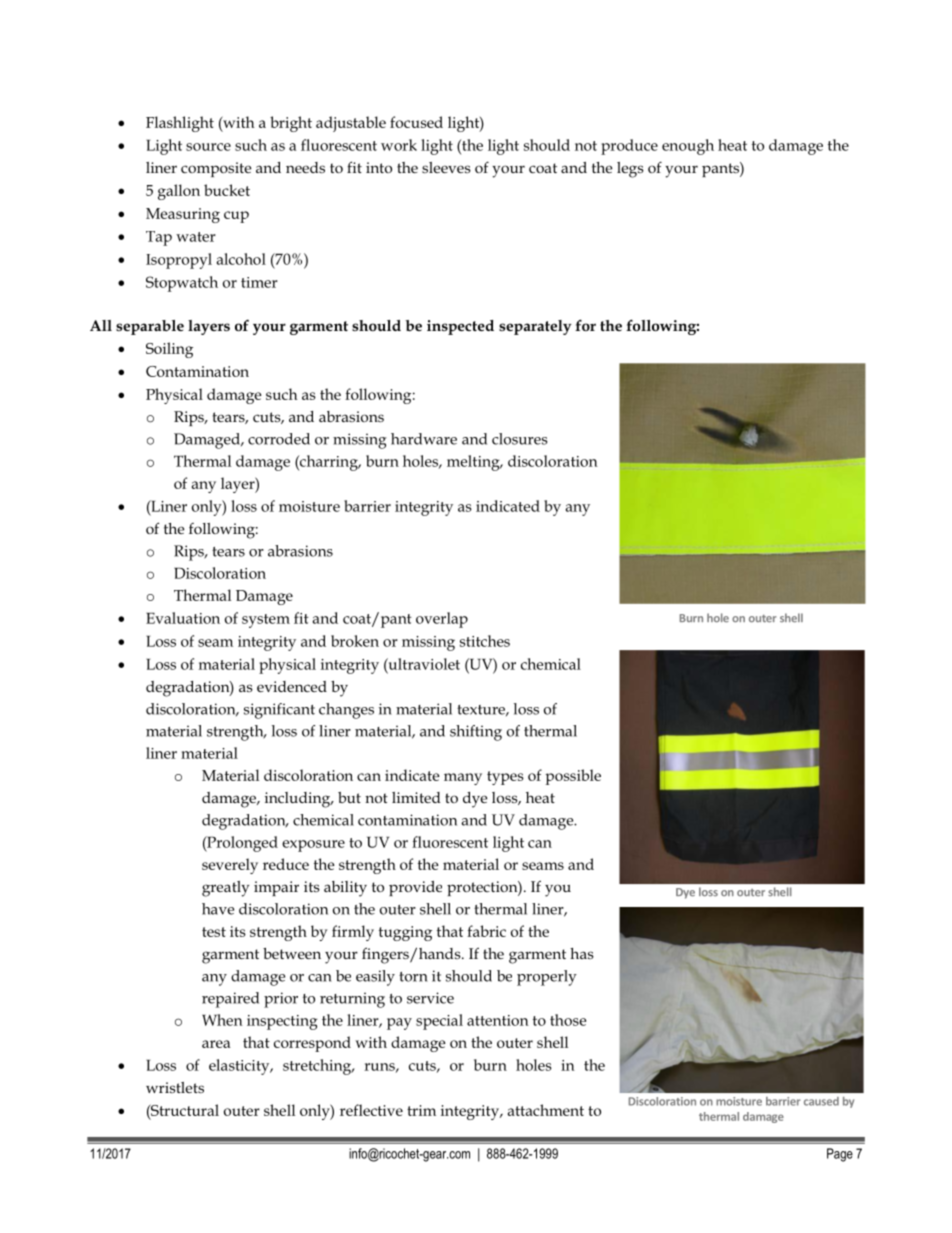 The width and height of the page is (952, 1233). What do you see at coordinates (519, 439) in the page?
I see `closures` at bounding box center [519, 439].
